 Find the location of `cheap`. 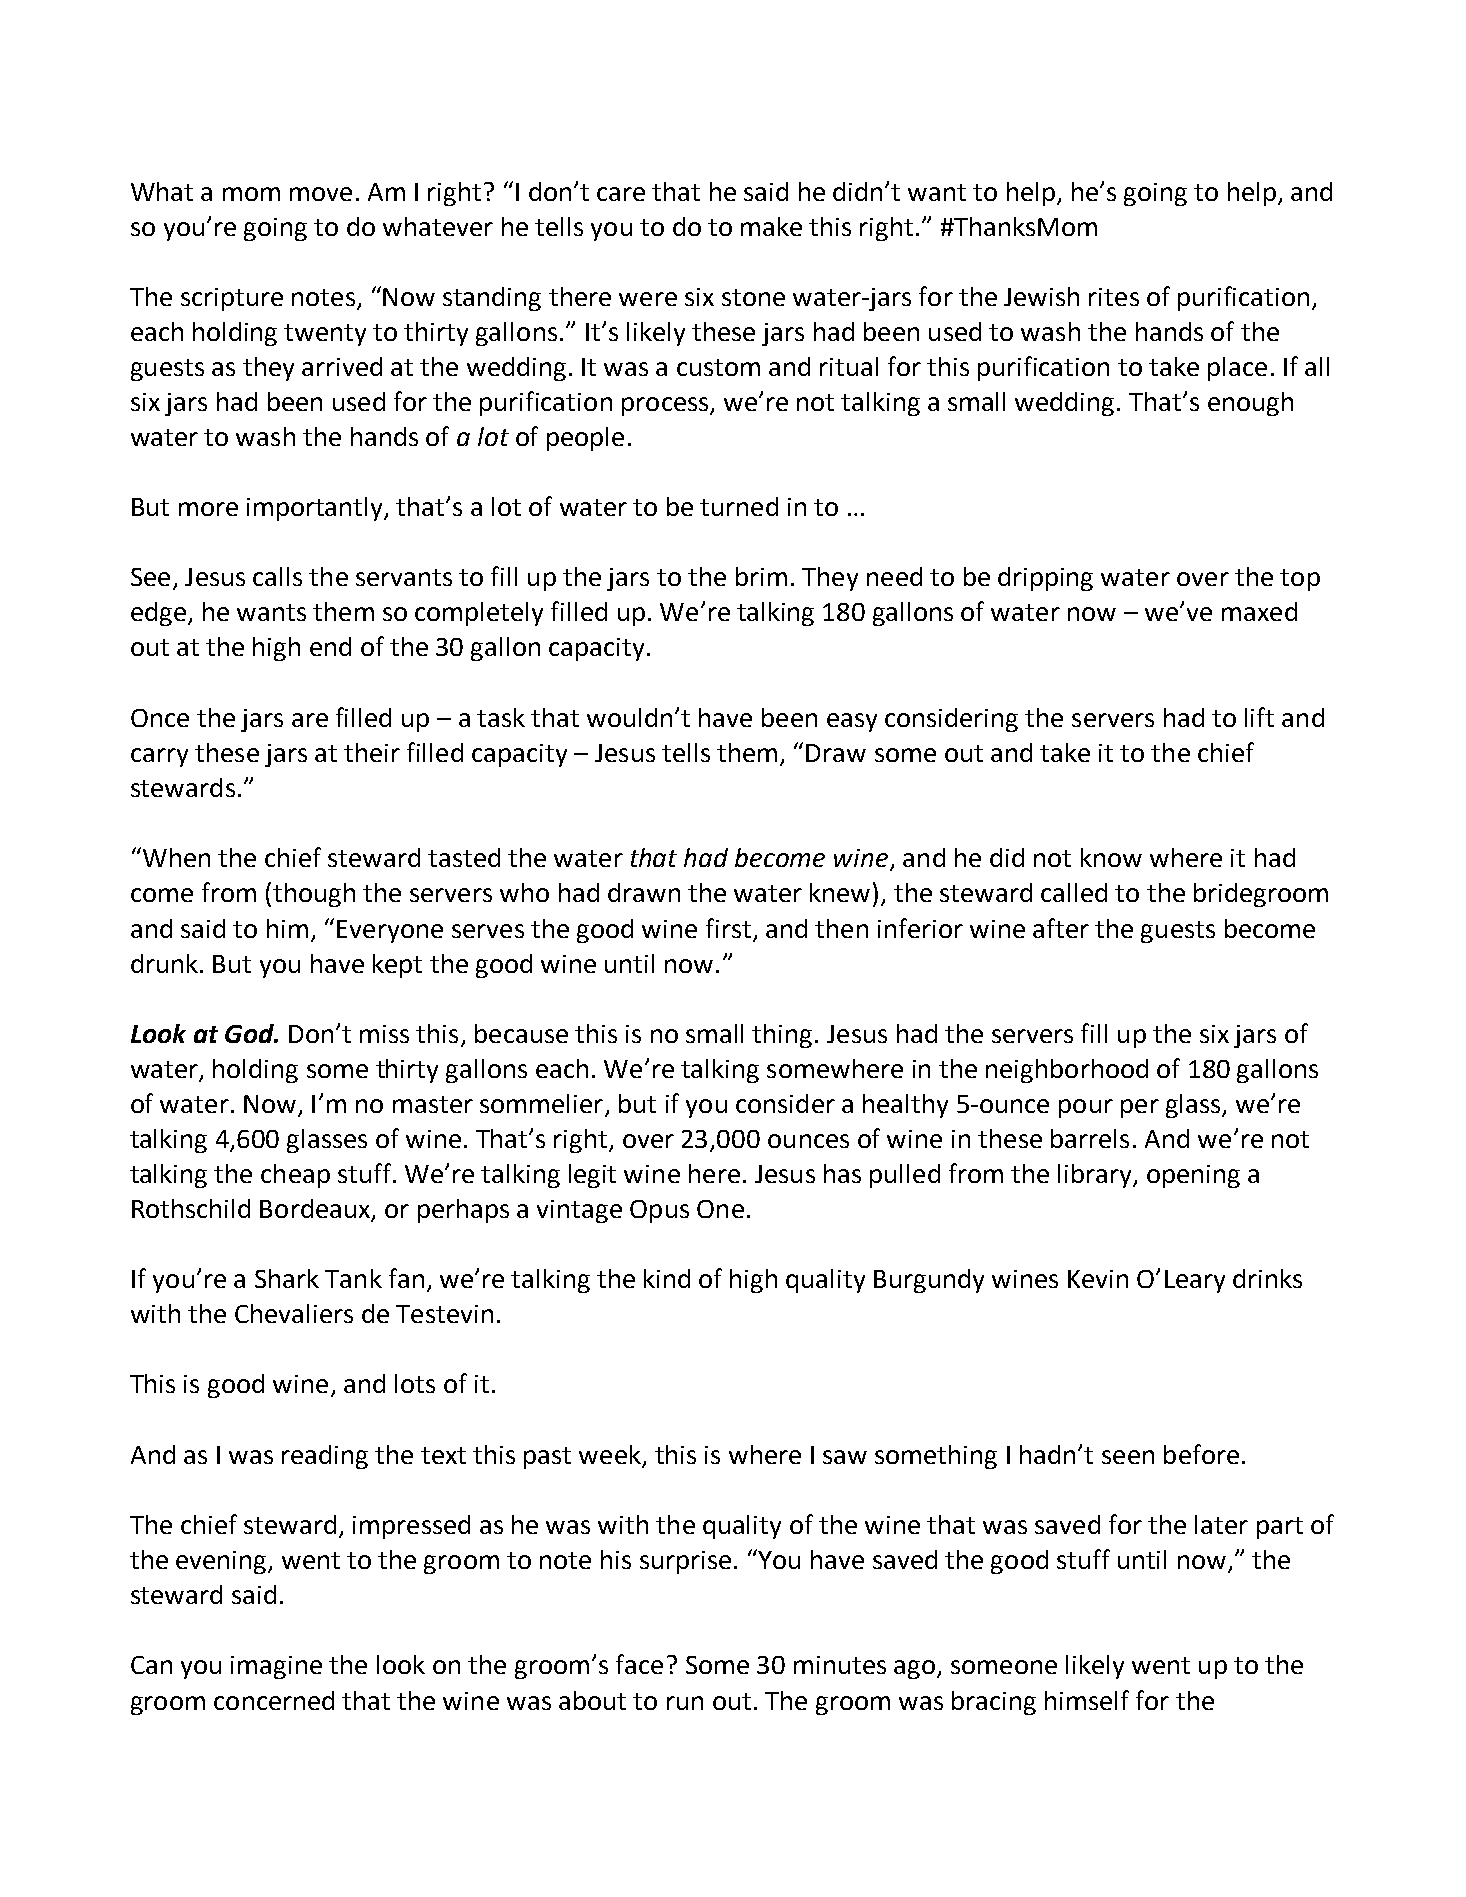

cheap is located at coordinates (295, 1176).
